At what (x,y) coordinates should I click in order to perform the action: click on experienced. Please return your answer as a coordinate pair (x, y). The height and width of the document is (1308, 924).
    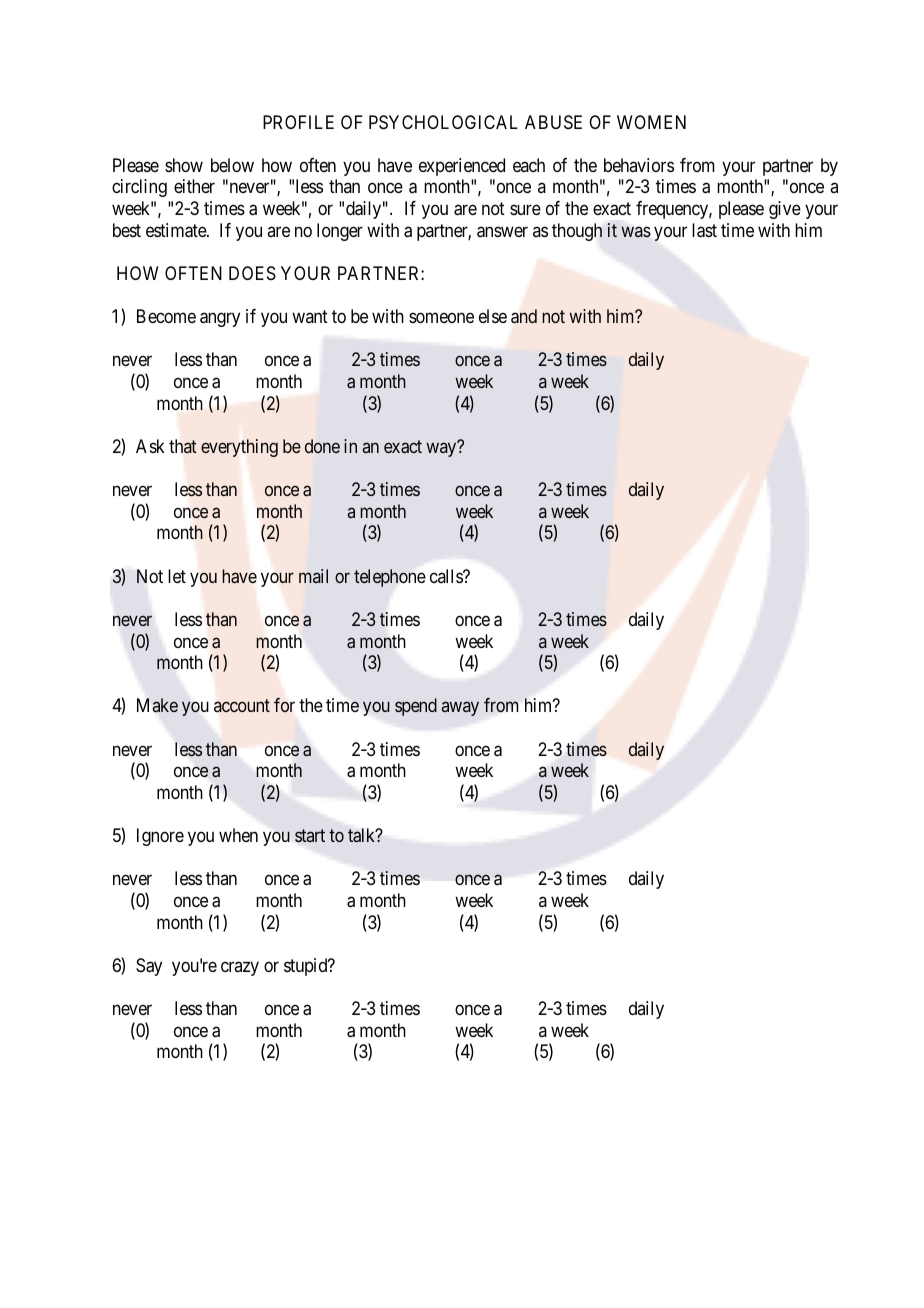
    Looking at the image, I should click on (462, 167).
